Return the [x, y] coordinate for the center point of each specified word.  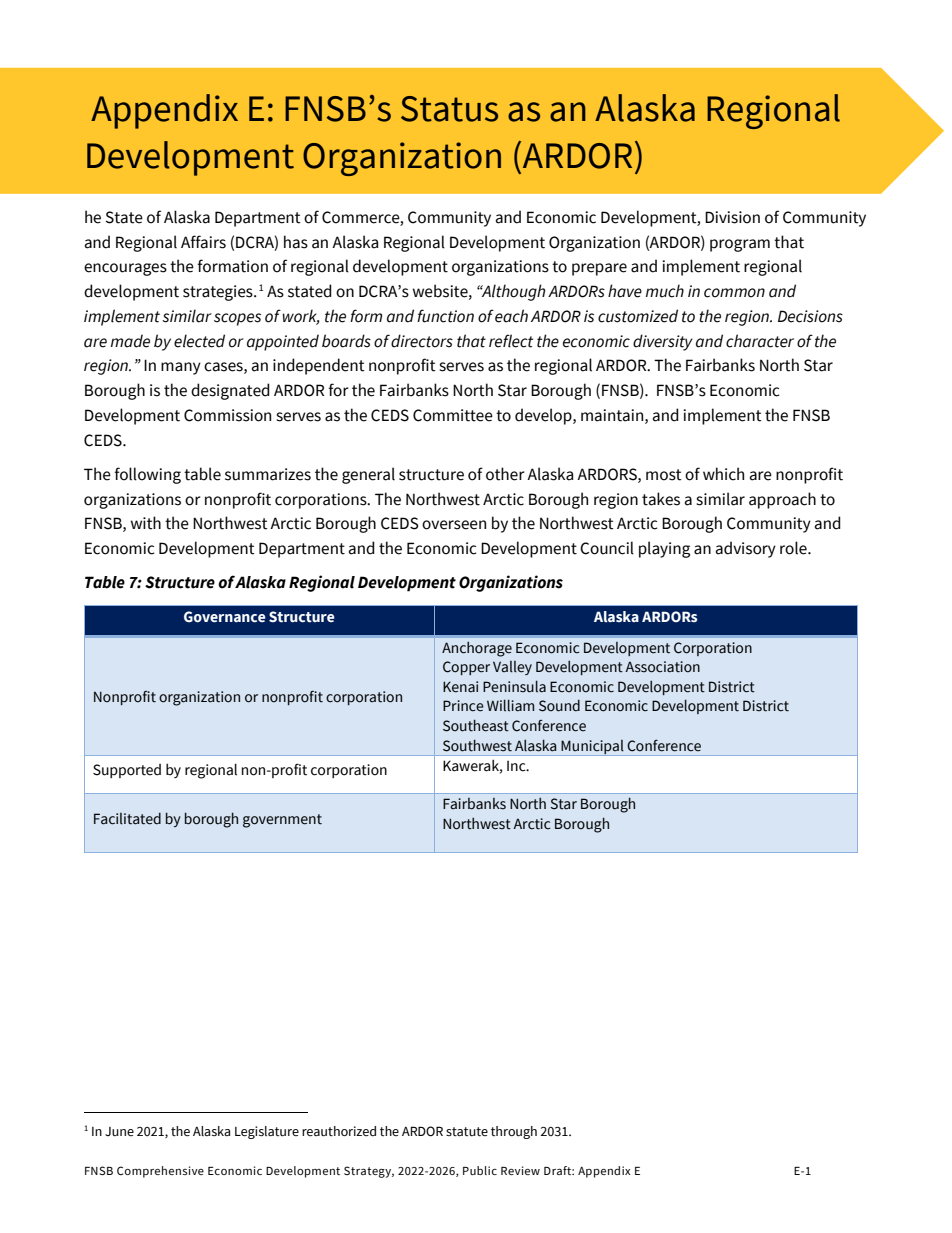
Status [449, 109]
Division [732, 217]
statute [467, 1132]
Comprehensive [160, 1172]
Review [520, 1170]
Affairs [203, 242]
